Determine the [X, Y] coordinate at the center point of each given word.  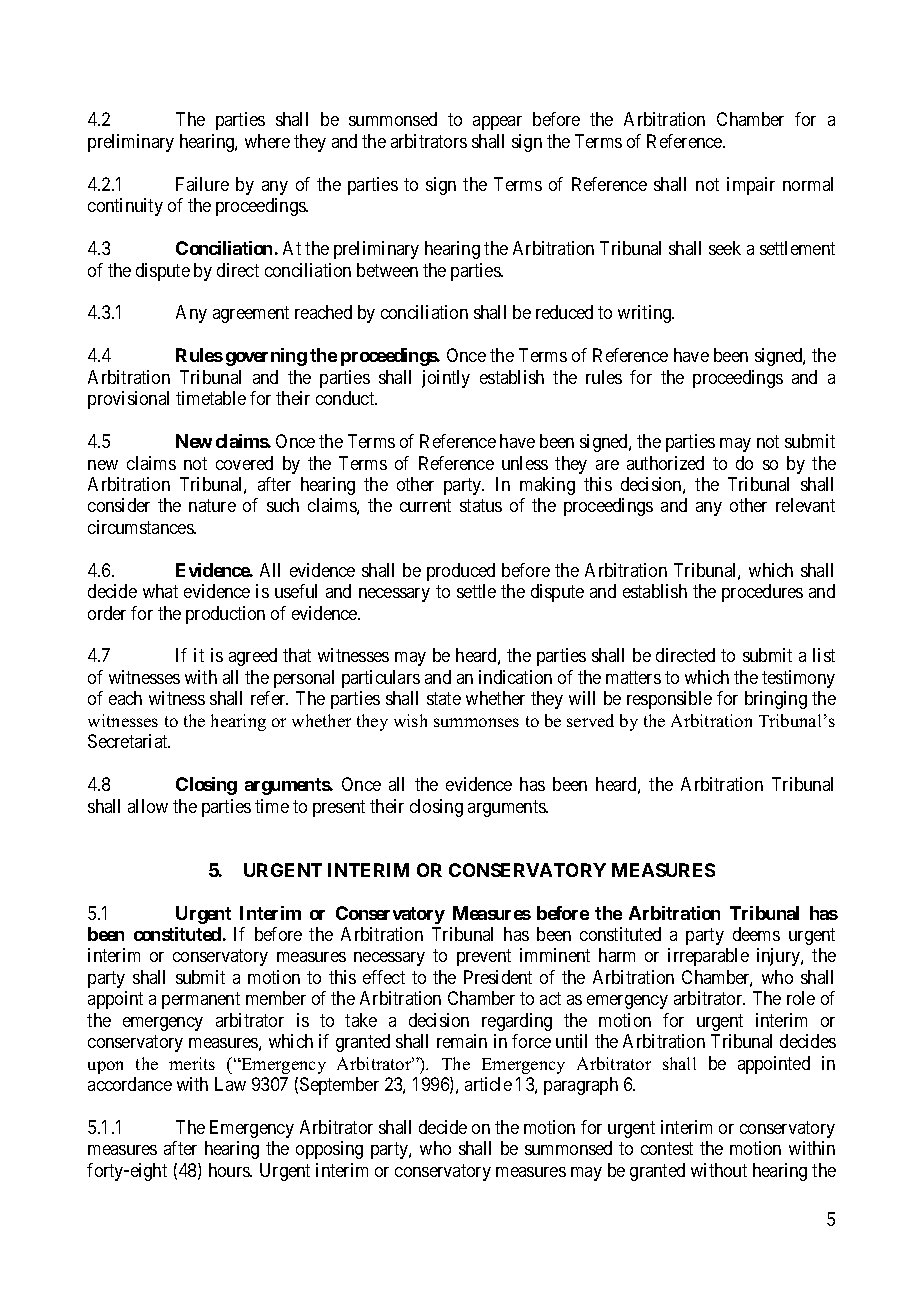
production [225, 615]
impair [751, 186]
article [488, 1084]
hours [230, 1170]
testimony [798, 679]
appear [497, 123]
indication [515, 677]
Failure [202, 184]
